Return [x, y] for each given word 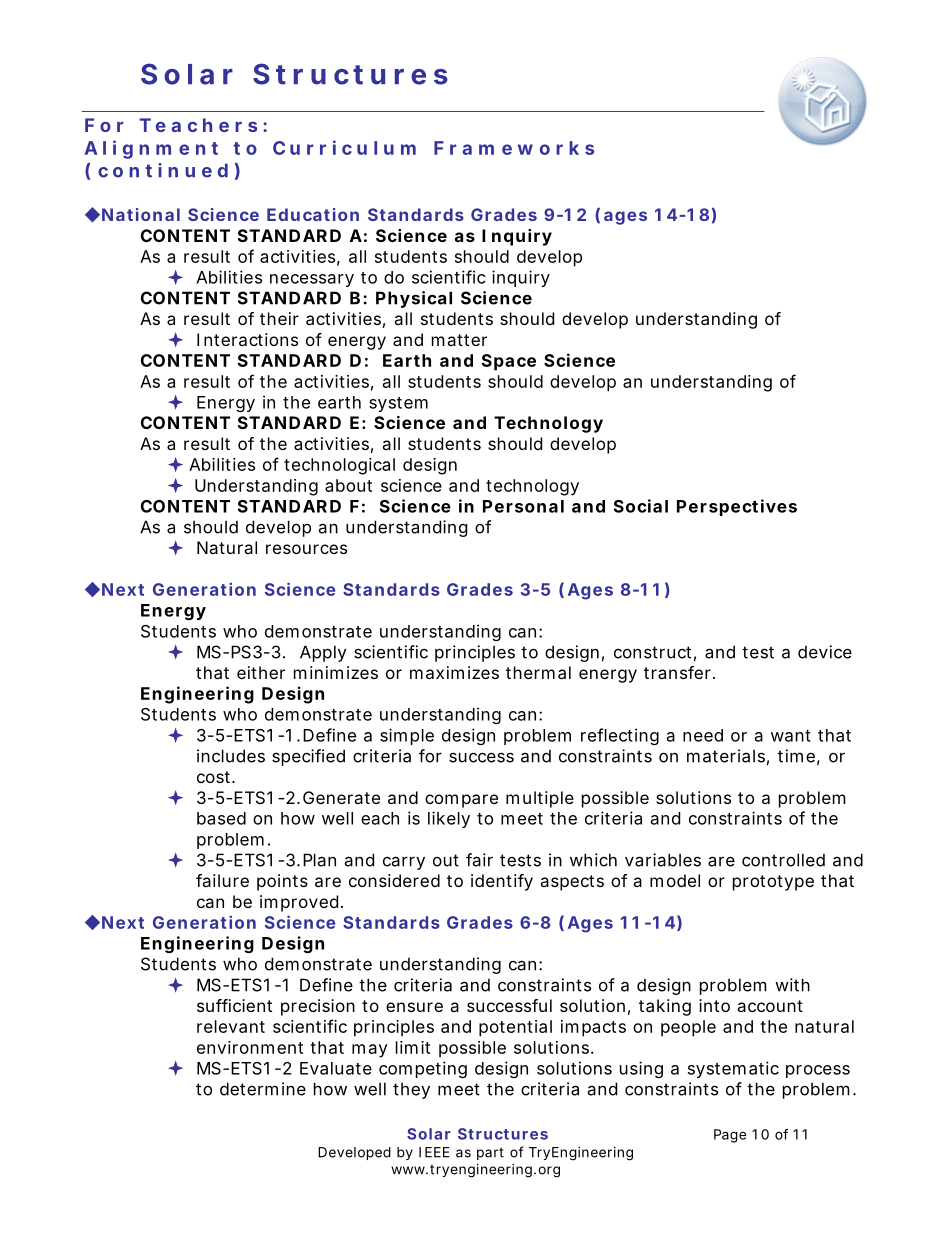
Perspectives [737, 507]
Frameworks [514, 148]
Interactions [247, 339]
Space [509, 362]
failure [222, 880]
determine [263, 1089]
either [261, 672]
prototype [773, 883]
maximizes [454, 672]
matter [459, 340]
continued [163, 170]
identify [502, 882]
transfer [679, 672]
